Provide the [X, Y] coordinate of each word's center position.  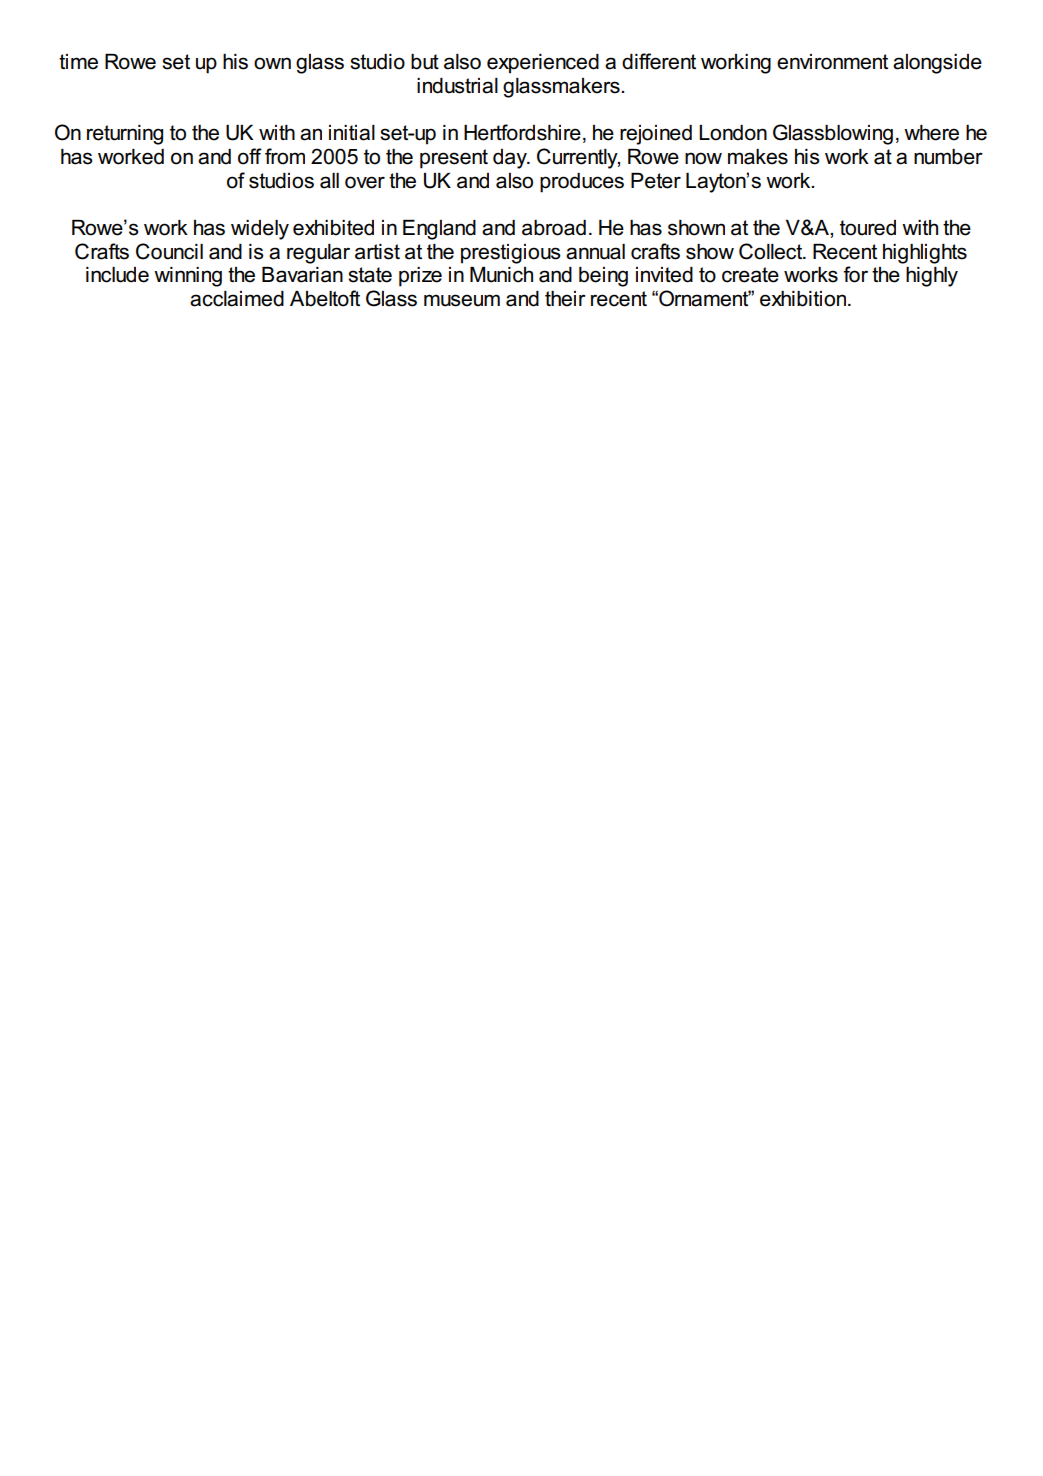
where [931, 133]
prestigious [511, 254]
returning [125, 135]
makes [758, 157]
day [511, 159]
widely [260, 230]
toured [868, 228]
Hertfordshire [522, 132]
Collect [772, 251]
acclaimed [237, 299]
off [250, 156]
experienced [543, 64]
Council [169, 251]
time [78, 62]
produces [582, 183]
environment [832, 62]
